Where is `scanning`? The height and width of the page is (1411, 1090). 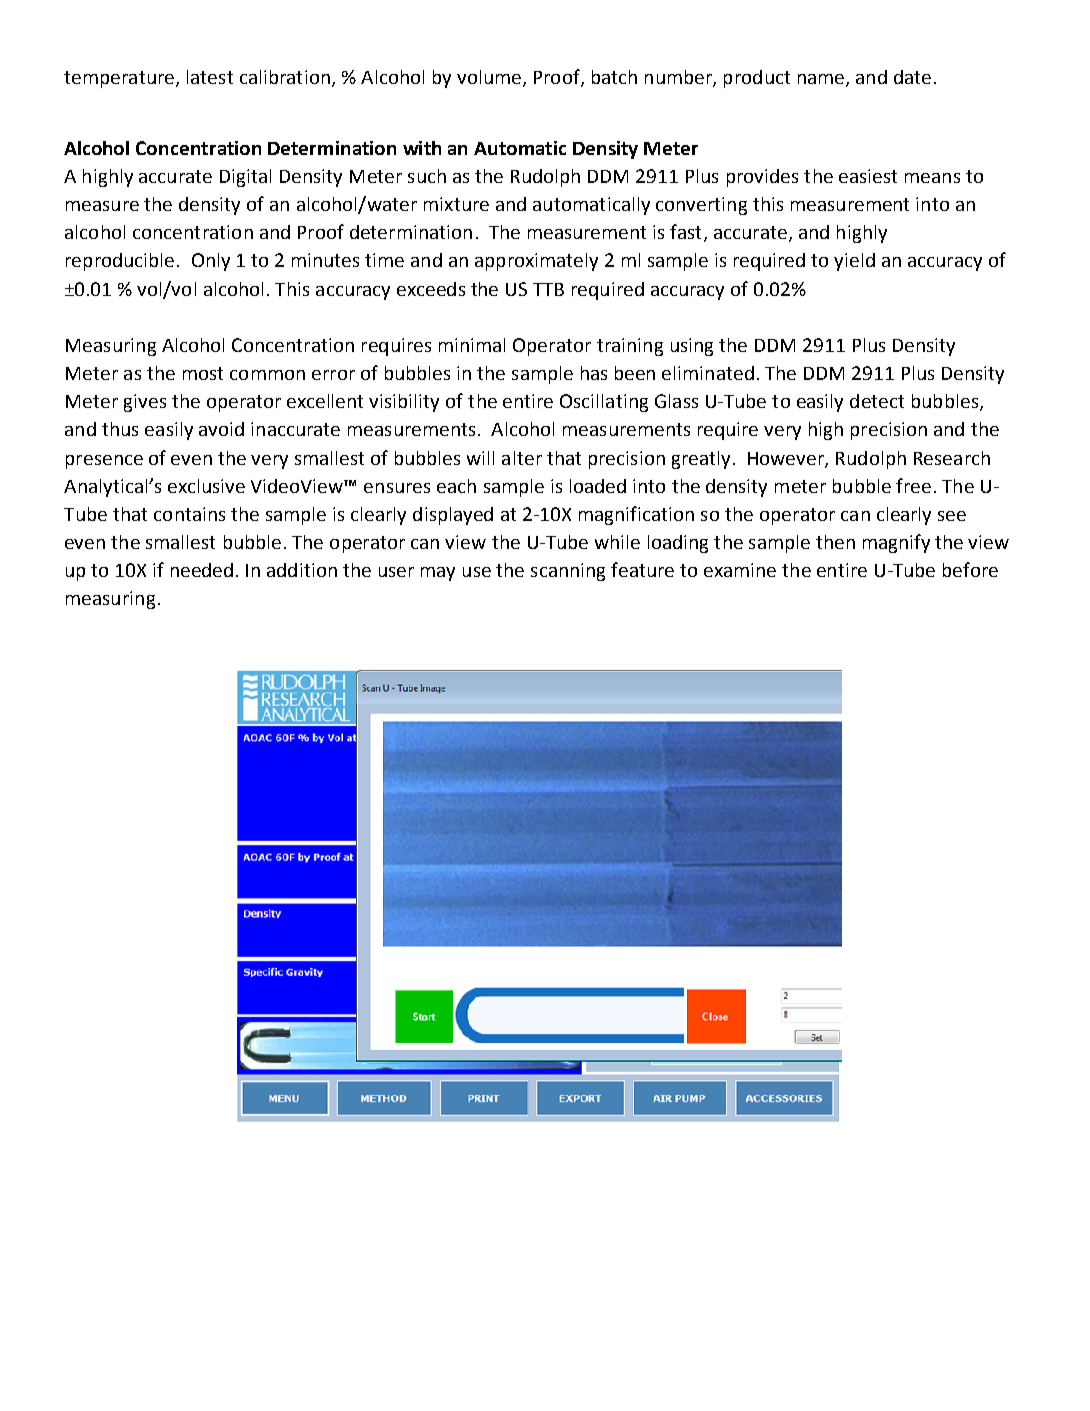
scanning is located at coordinates (568, 572).
